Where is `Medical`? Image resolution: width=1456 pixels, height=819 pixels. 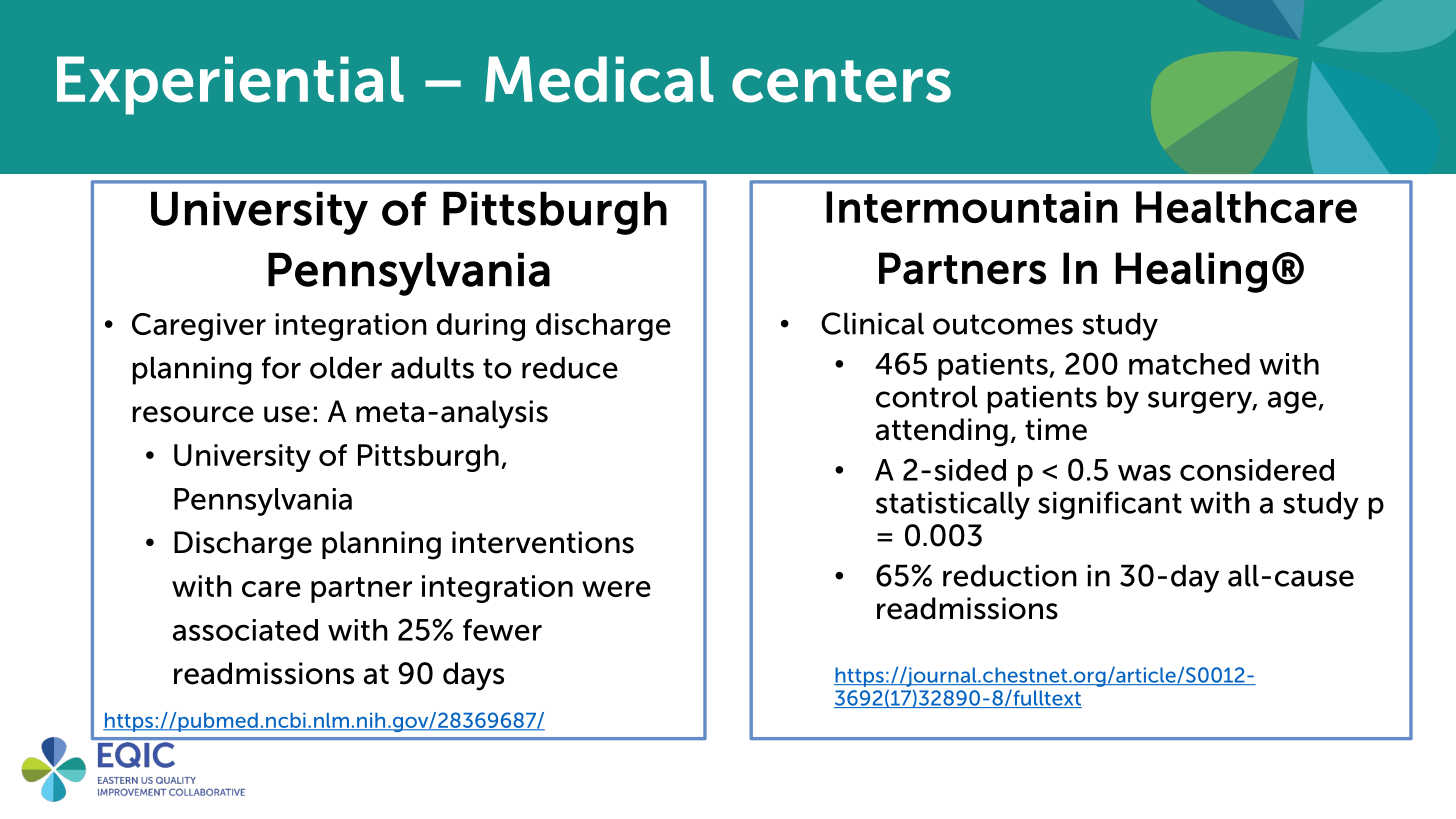 Medical is located at coordinates (599, 79).
